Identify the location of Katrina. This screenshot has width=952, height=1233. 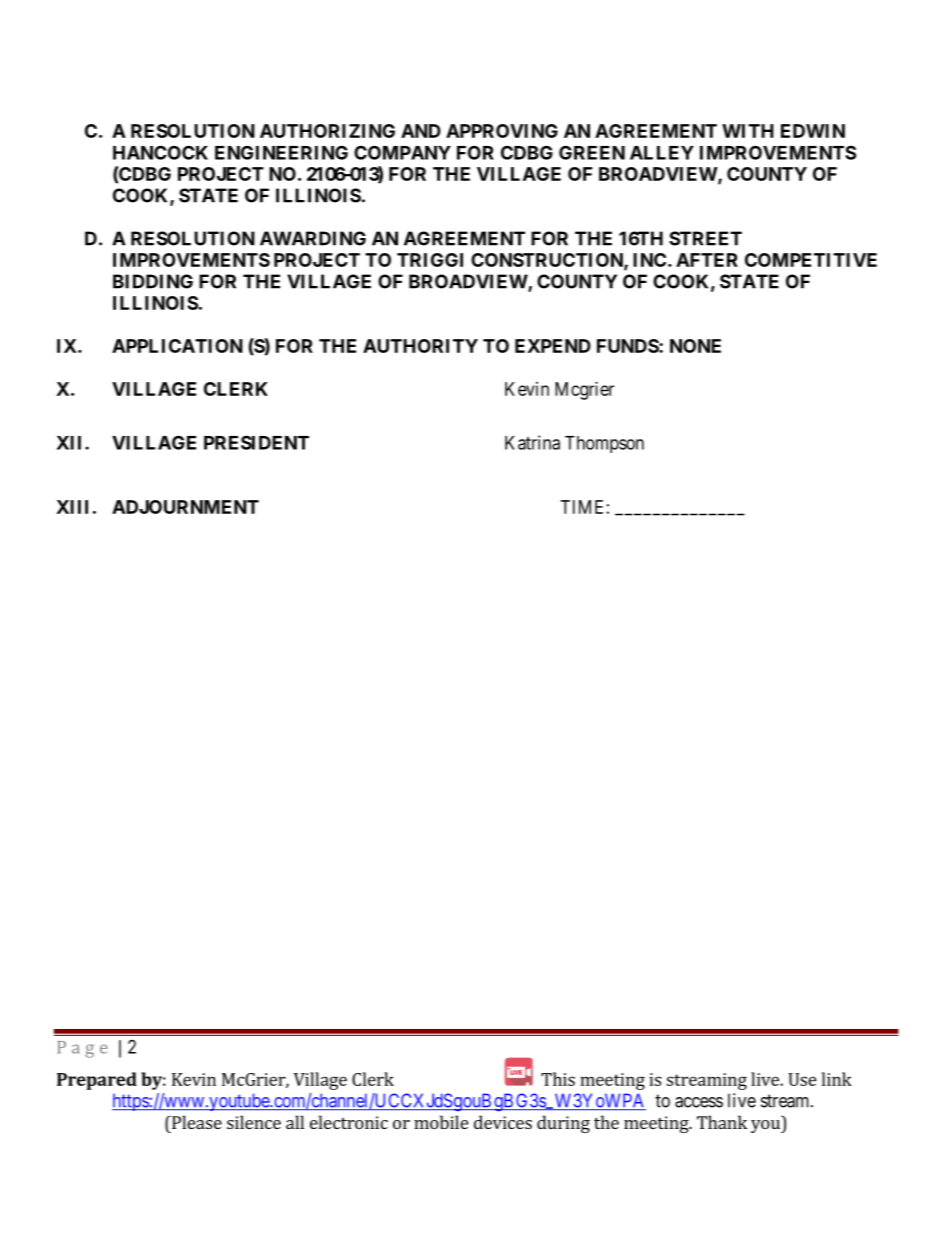
(532, 442).
